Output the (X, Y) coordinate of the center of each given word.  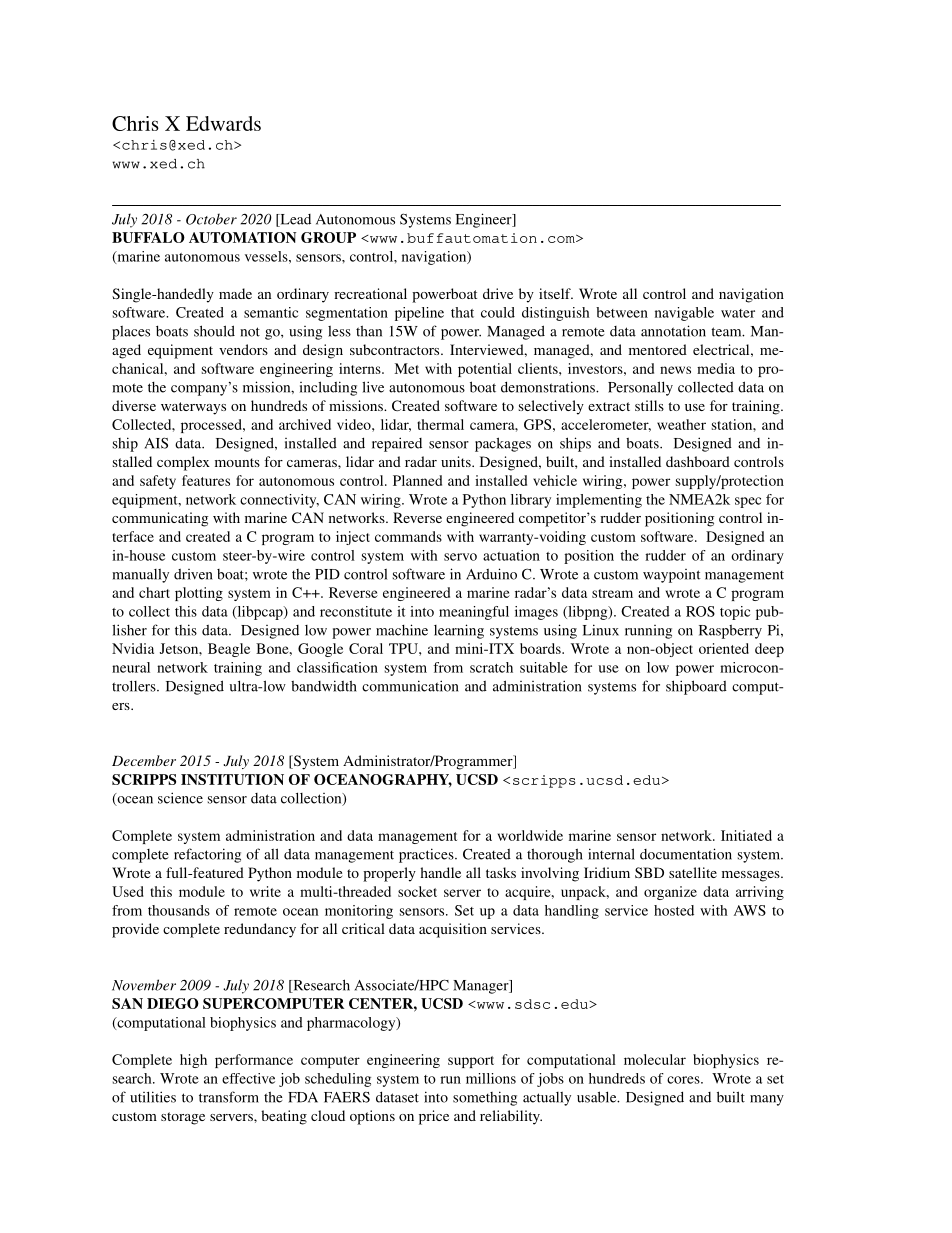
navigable (684, 314)
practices (427, 855)
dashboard (698, 461)
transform (229, 1097)
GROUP (328, 237)
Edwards (223, 123)
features (206, 480)
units (457, 461)
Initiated (746, 835)
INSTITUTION (232, 779)
